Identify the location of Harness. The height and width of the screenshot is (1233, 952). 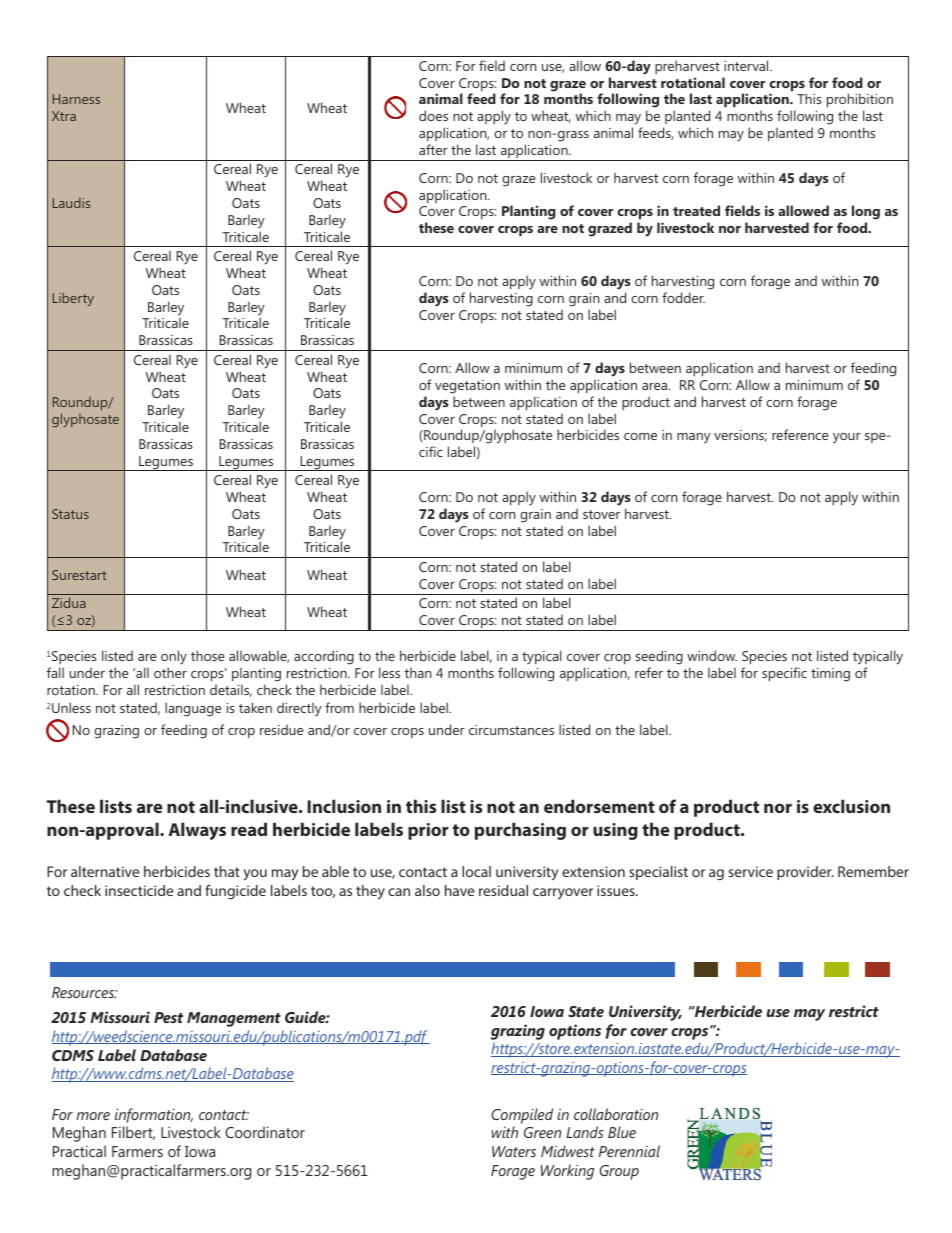
(76, 99).
